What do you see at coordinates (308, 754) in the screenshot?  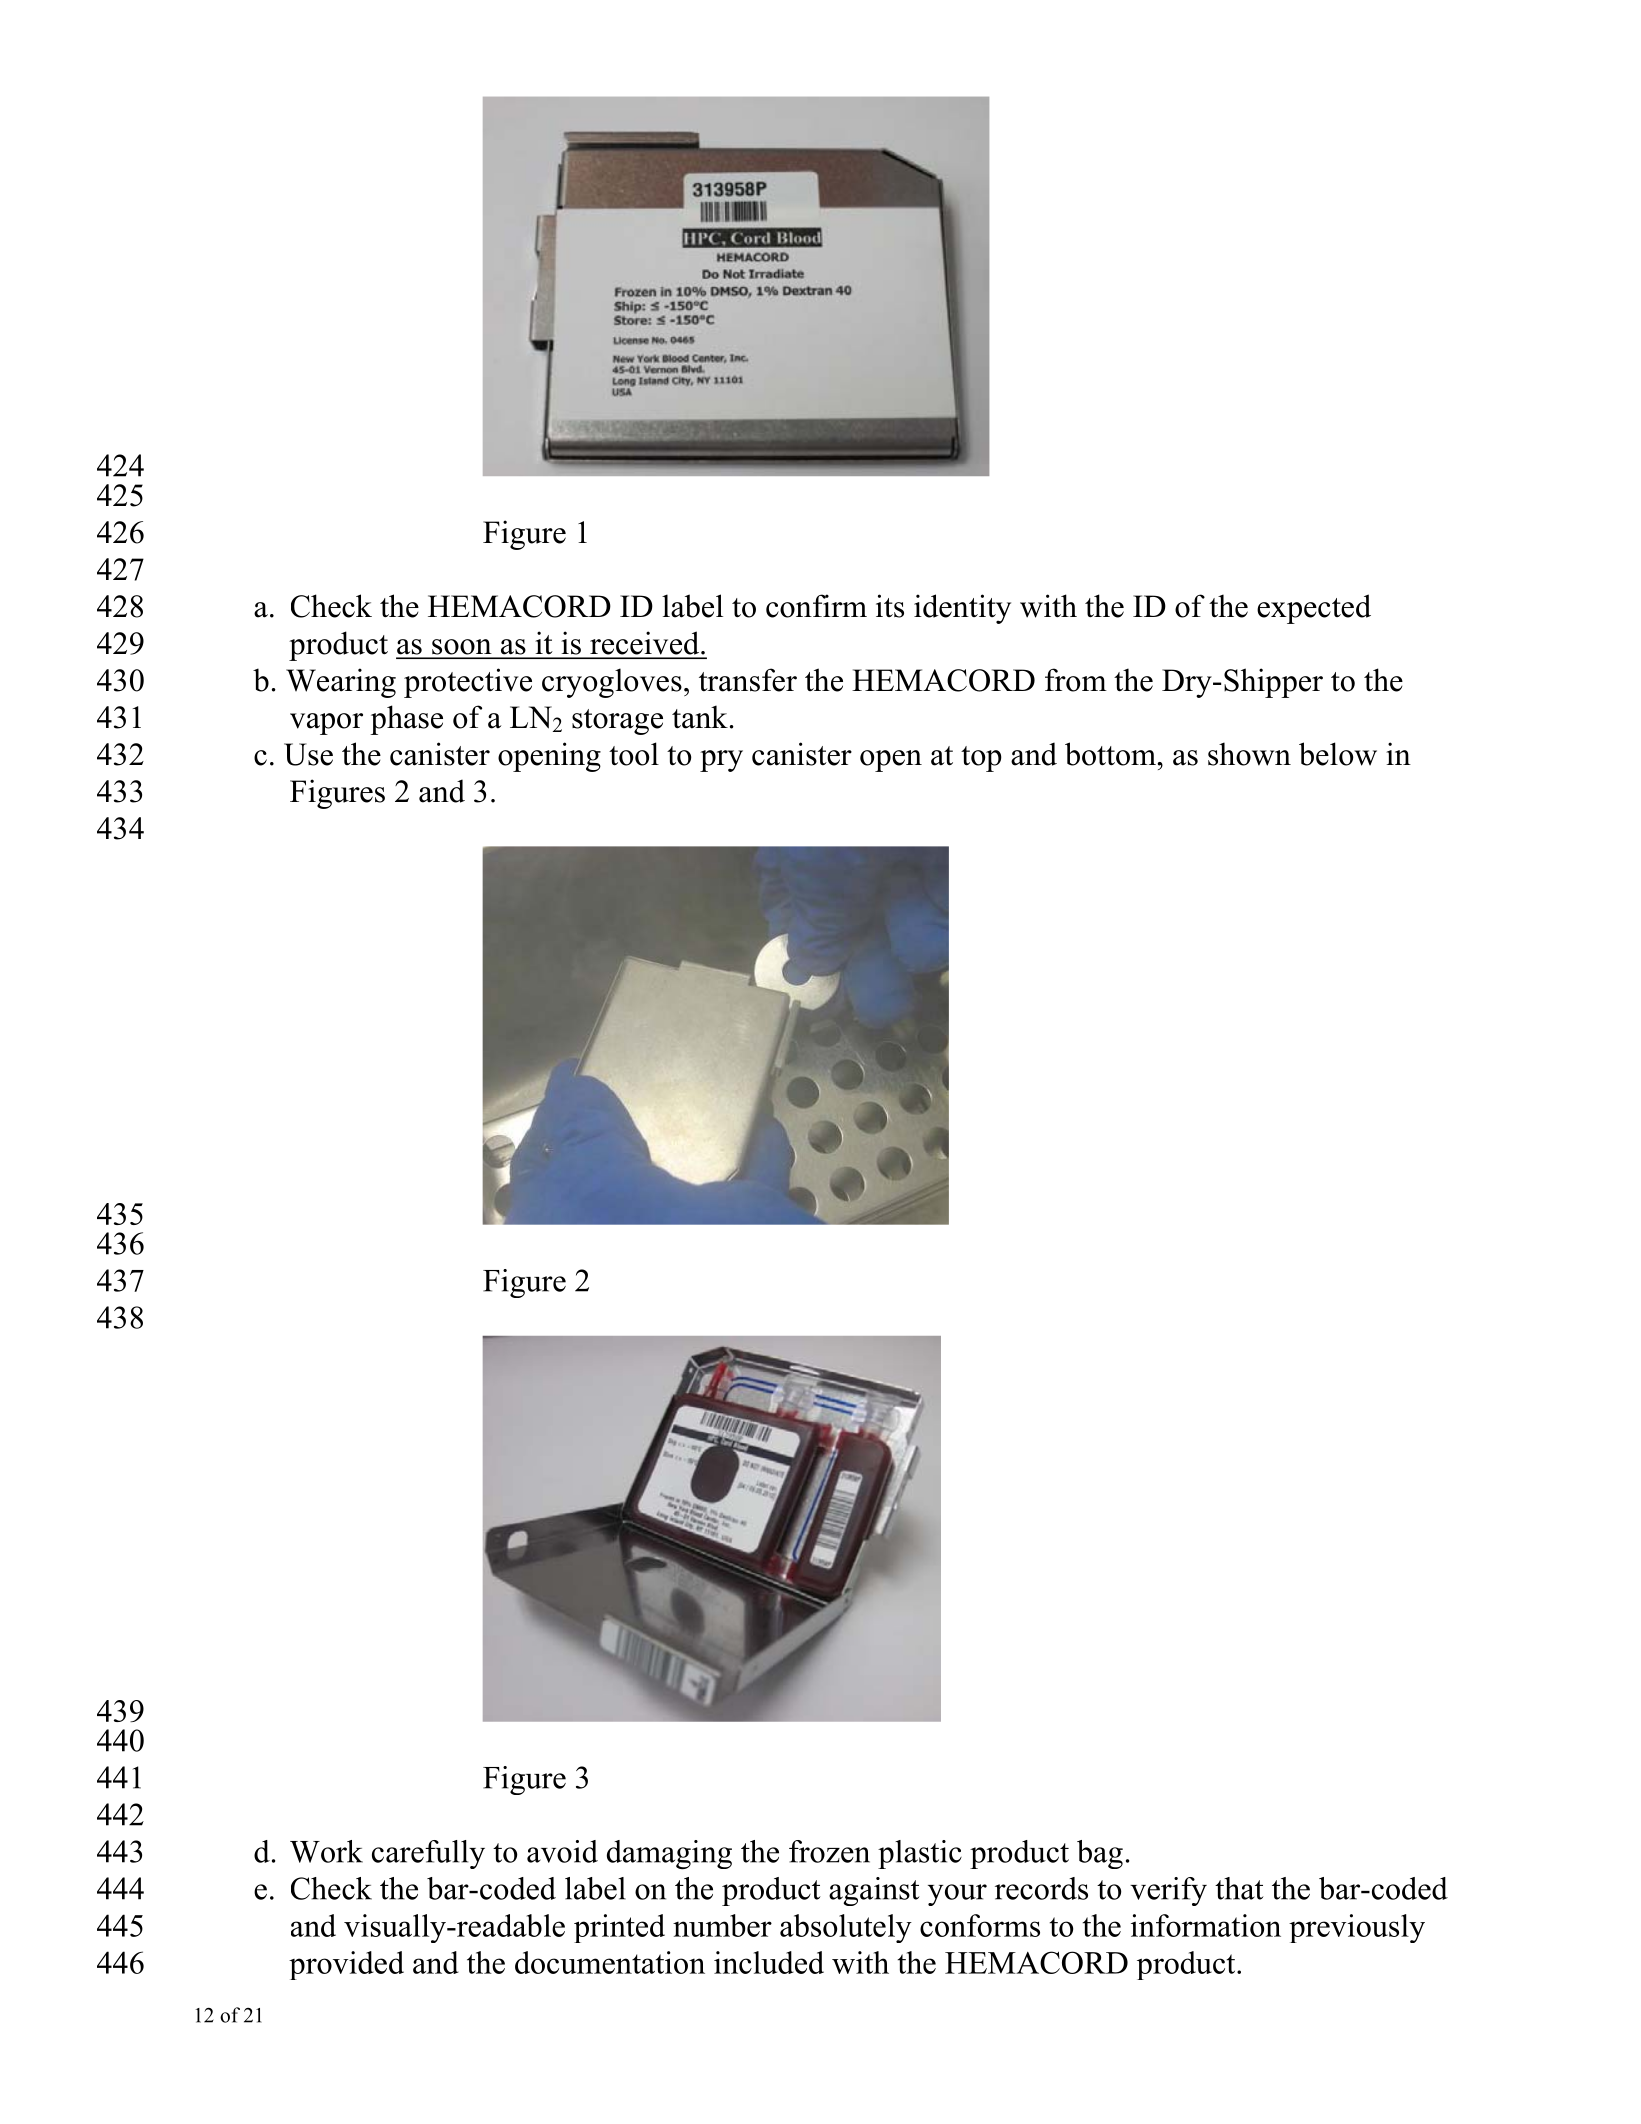 I see `Use` at bounding box center [308, 754].
